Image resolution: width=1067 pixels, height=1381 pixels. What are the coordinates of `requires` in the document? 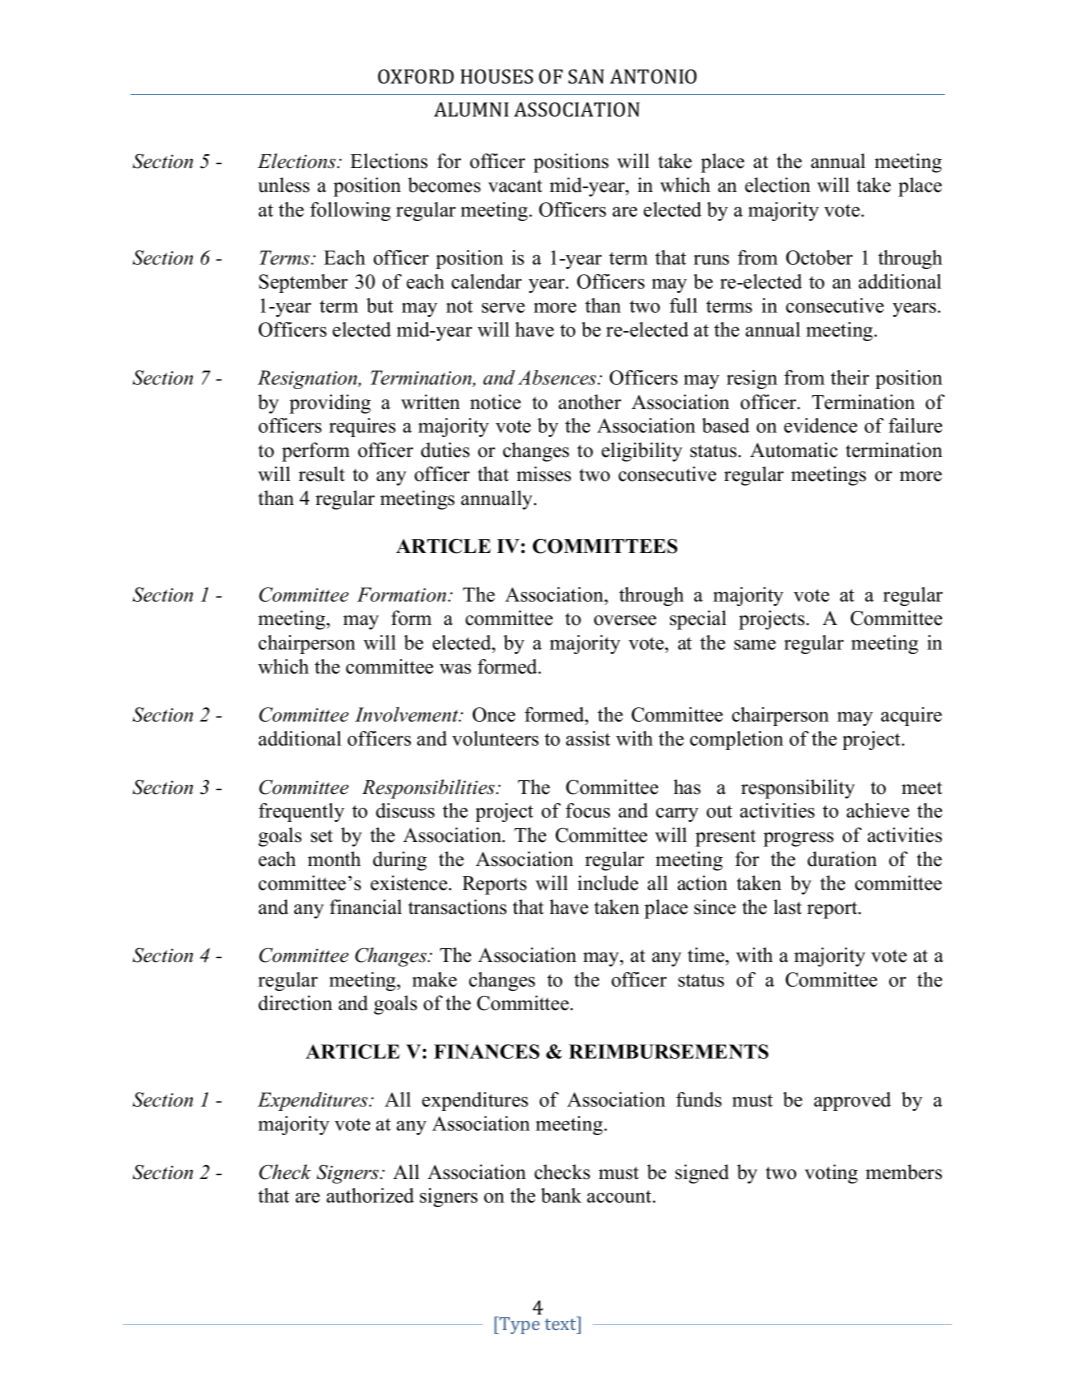 It's located at (362, 427).
